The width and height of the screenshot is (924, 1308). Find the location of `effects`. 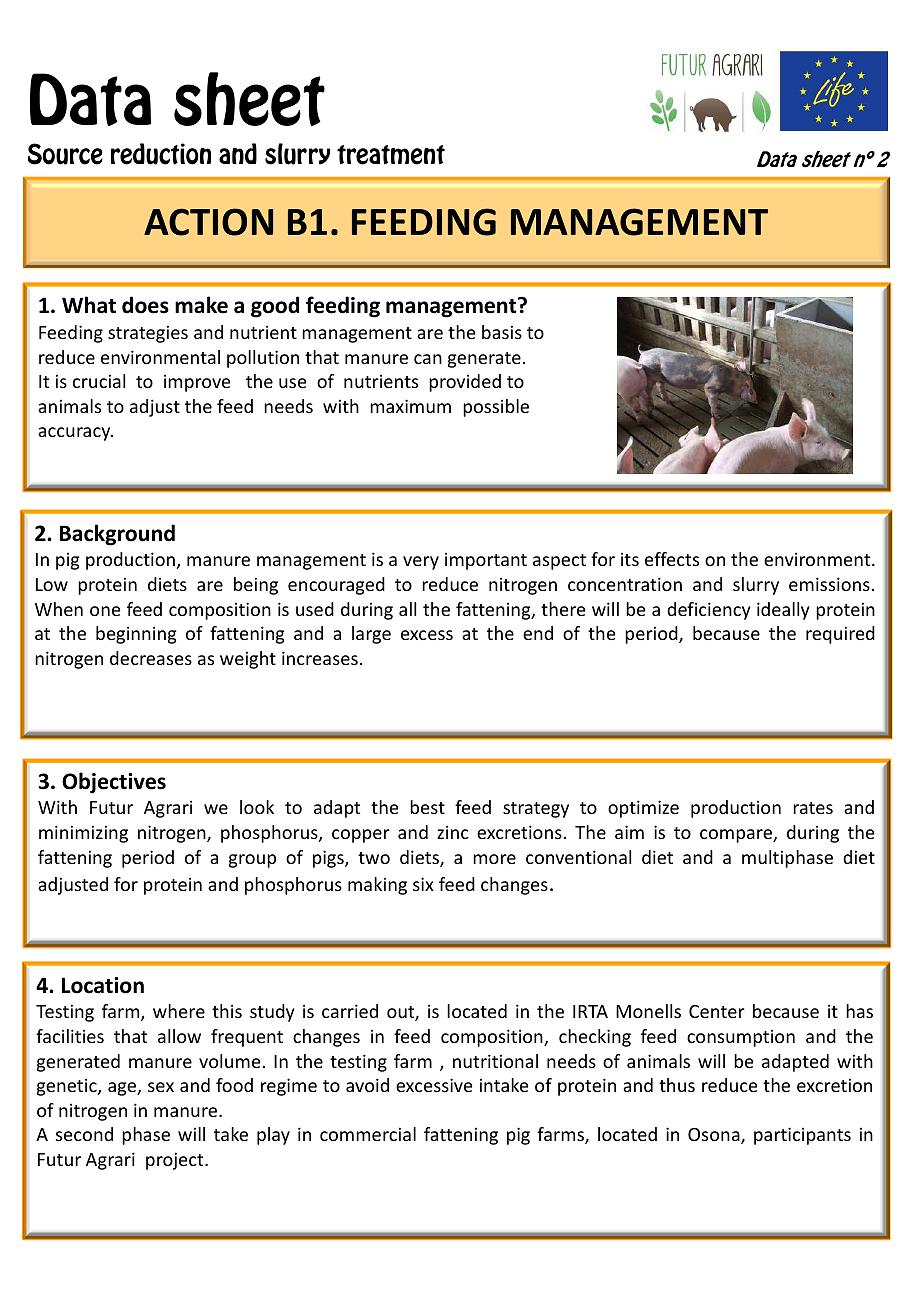

effects is located at coordinates (672, 559).
